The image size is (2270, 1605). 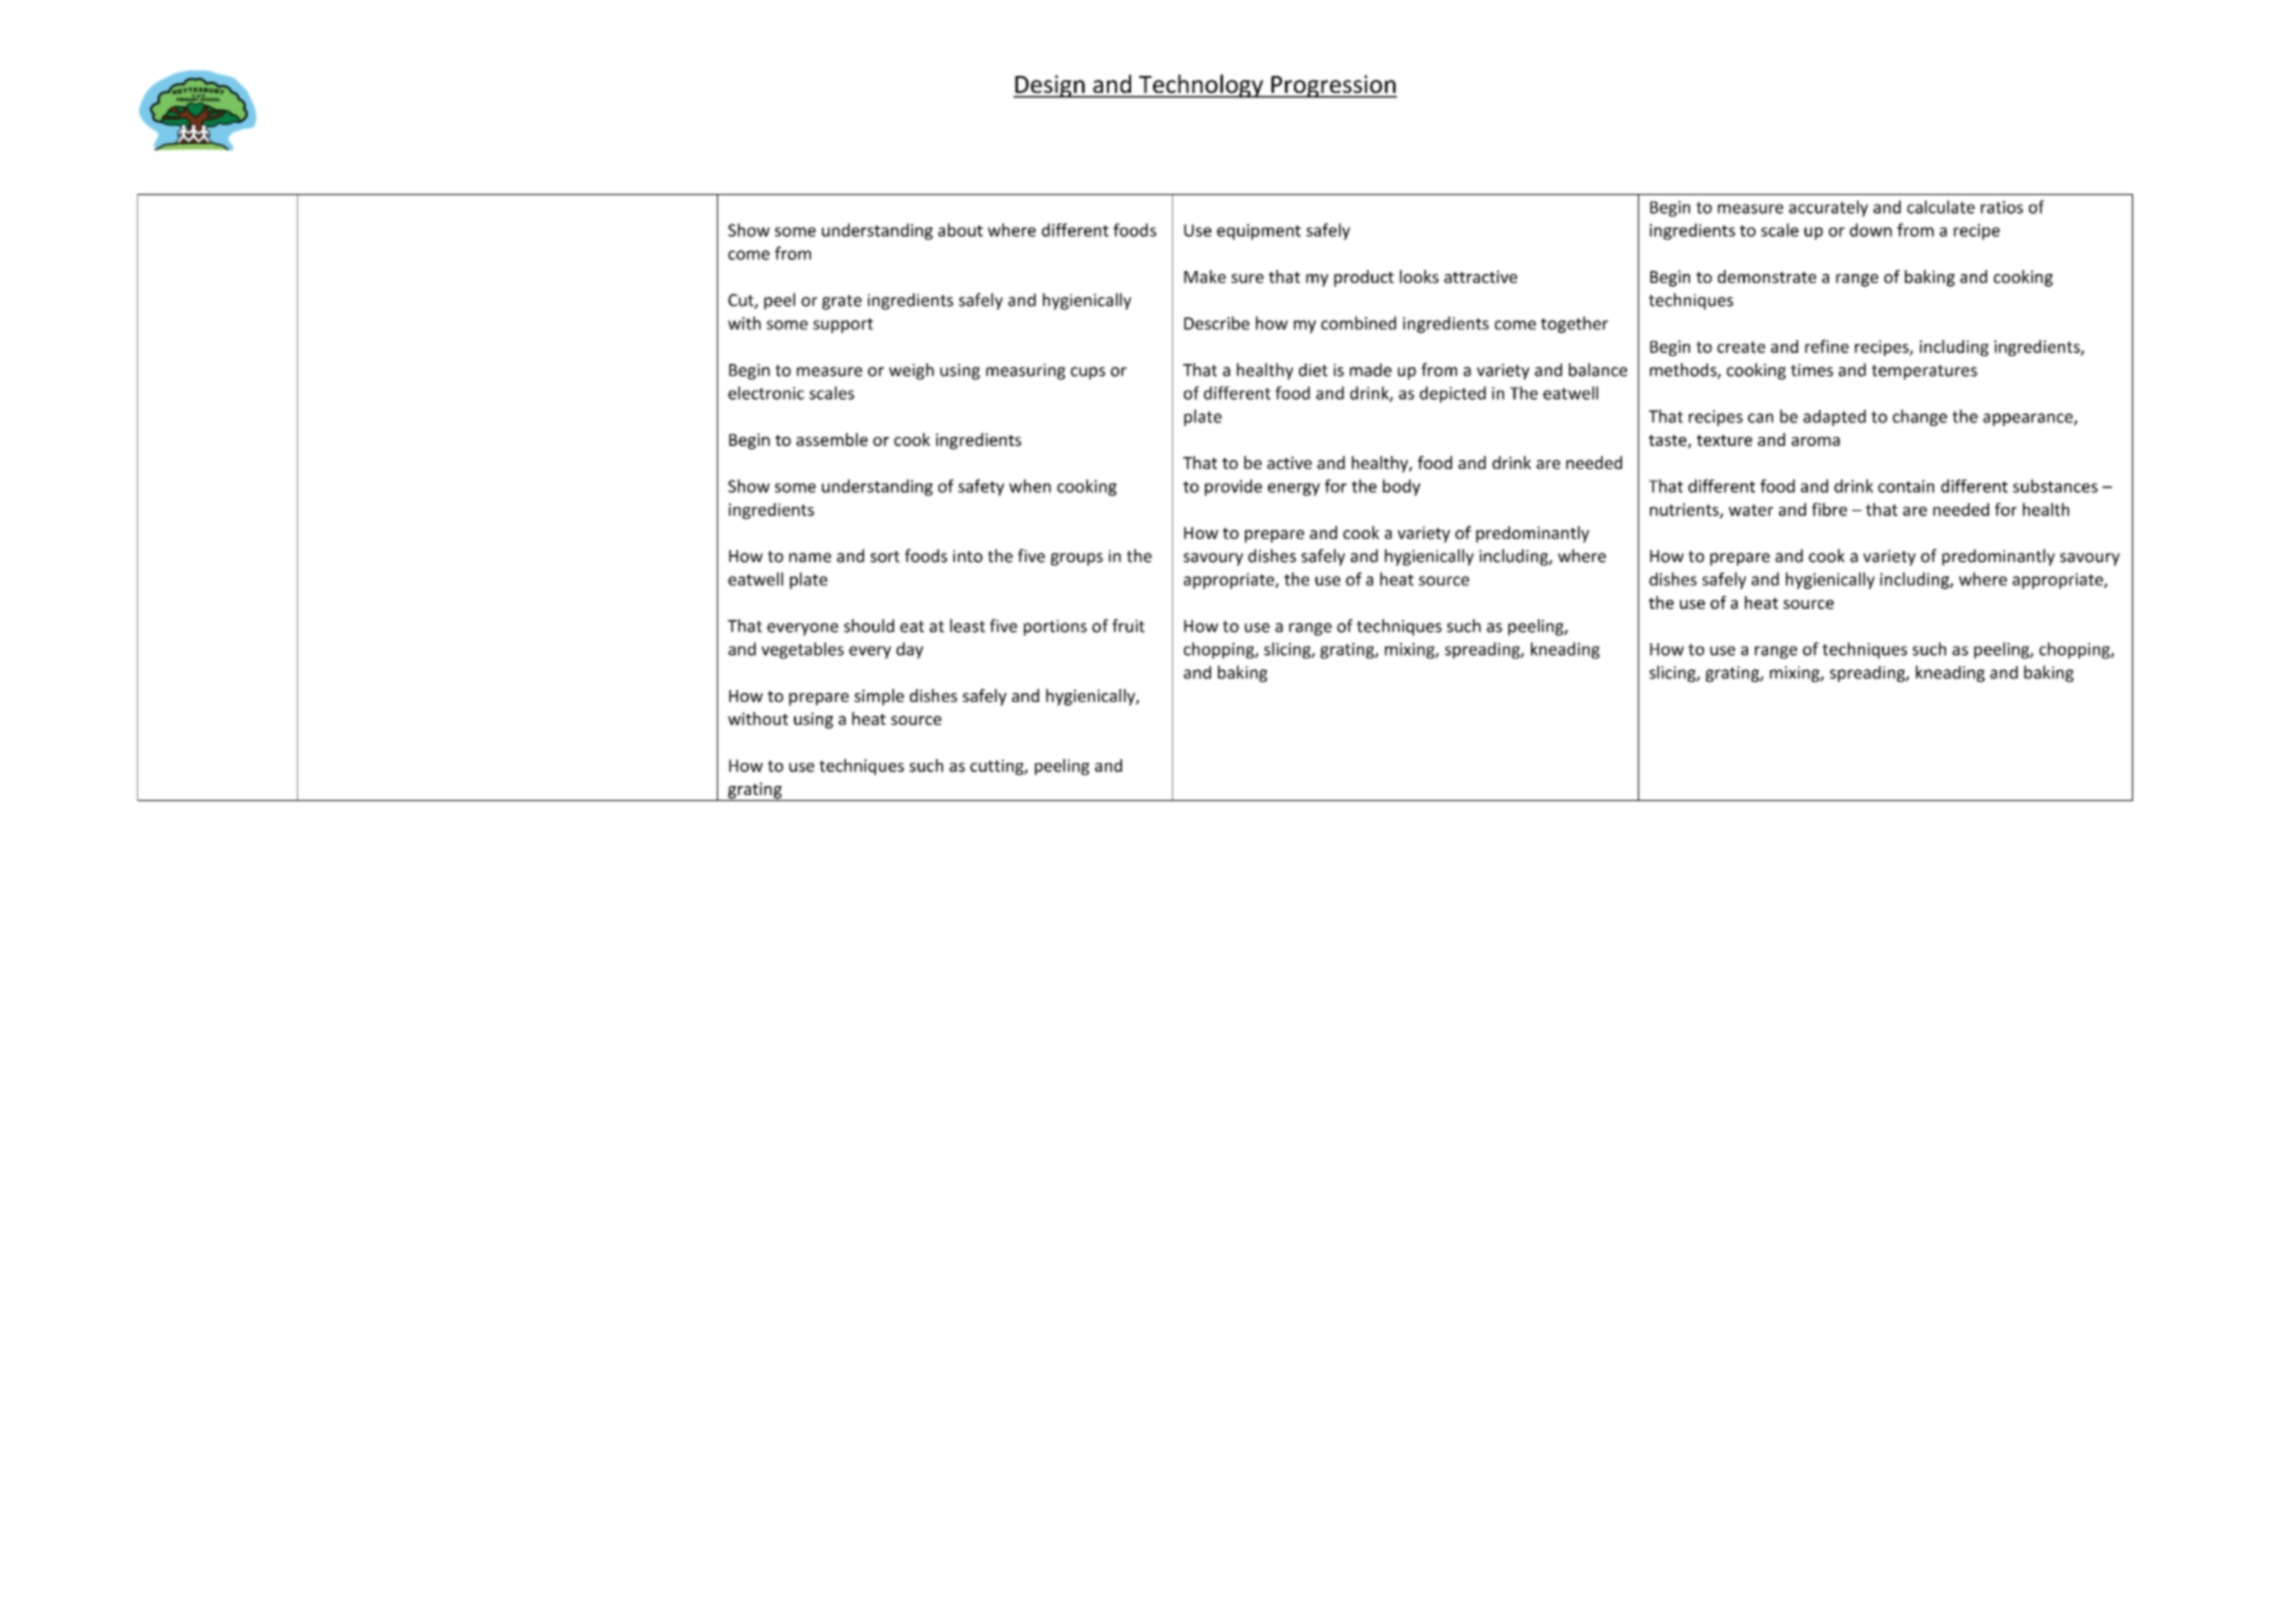 What do you see at coordinates (1767, 276) in the document?
I see `demonstrate` at bounding box center [1767, 276].
